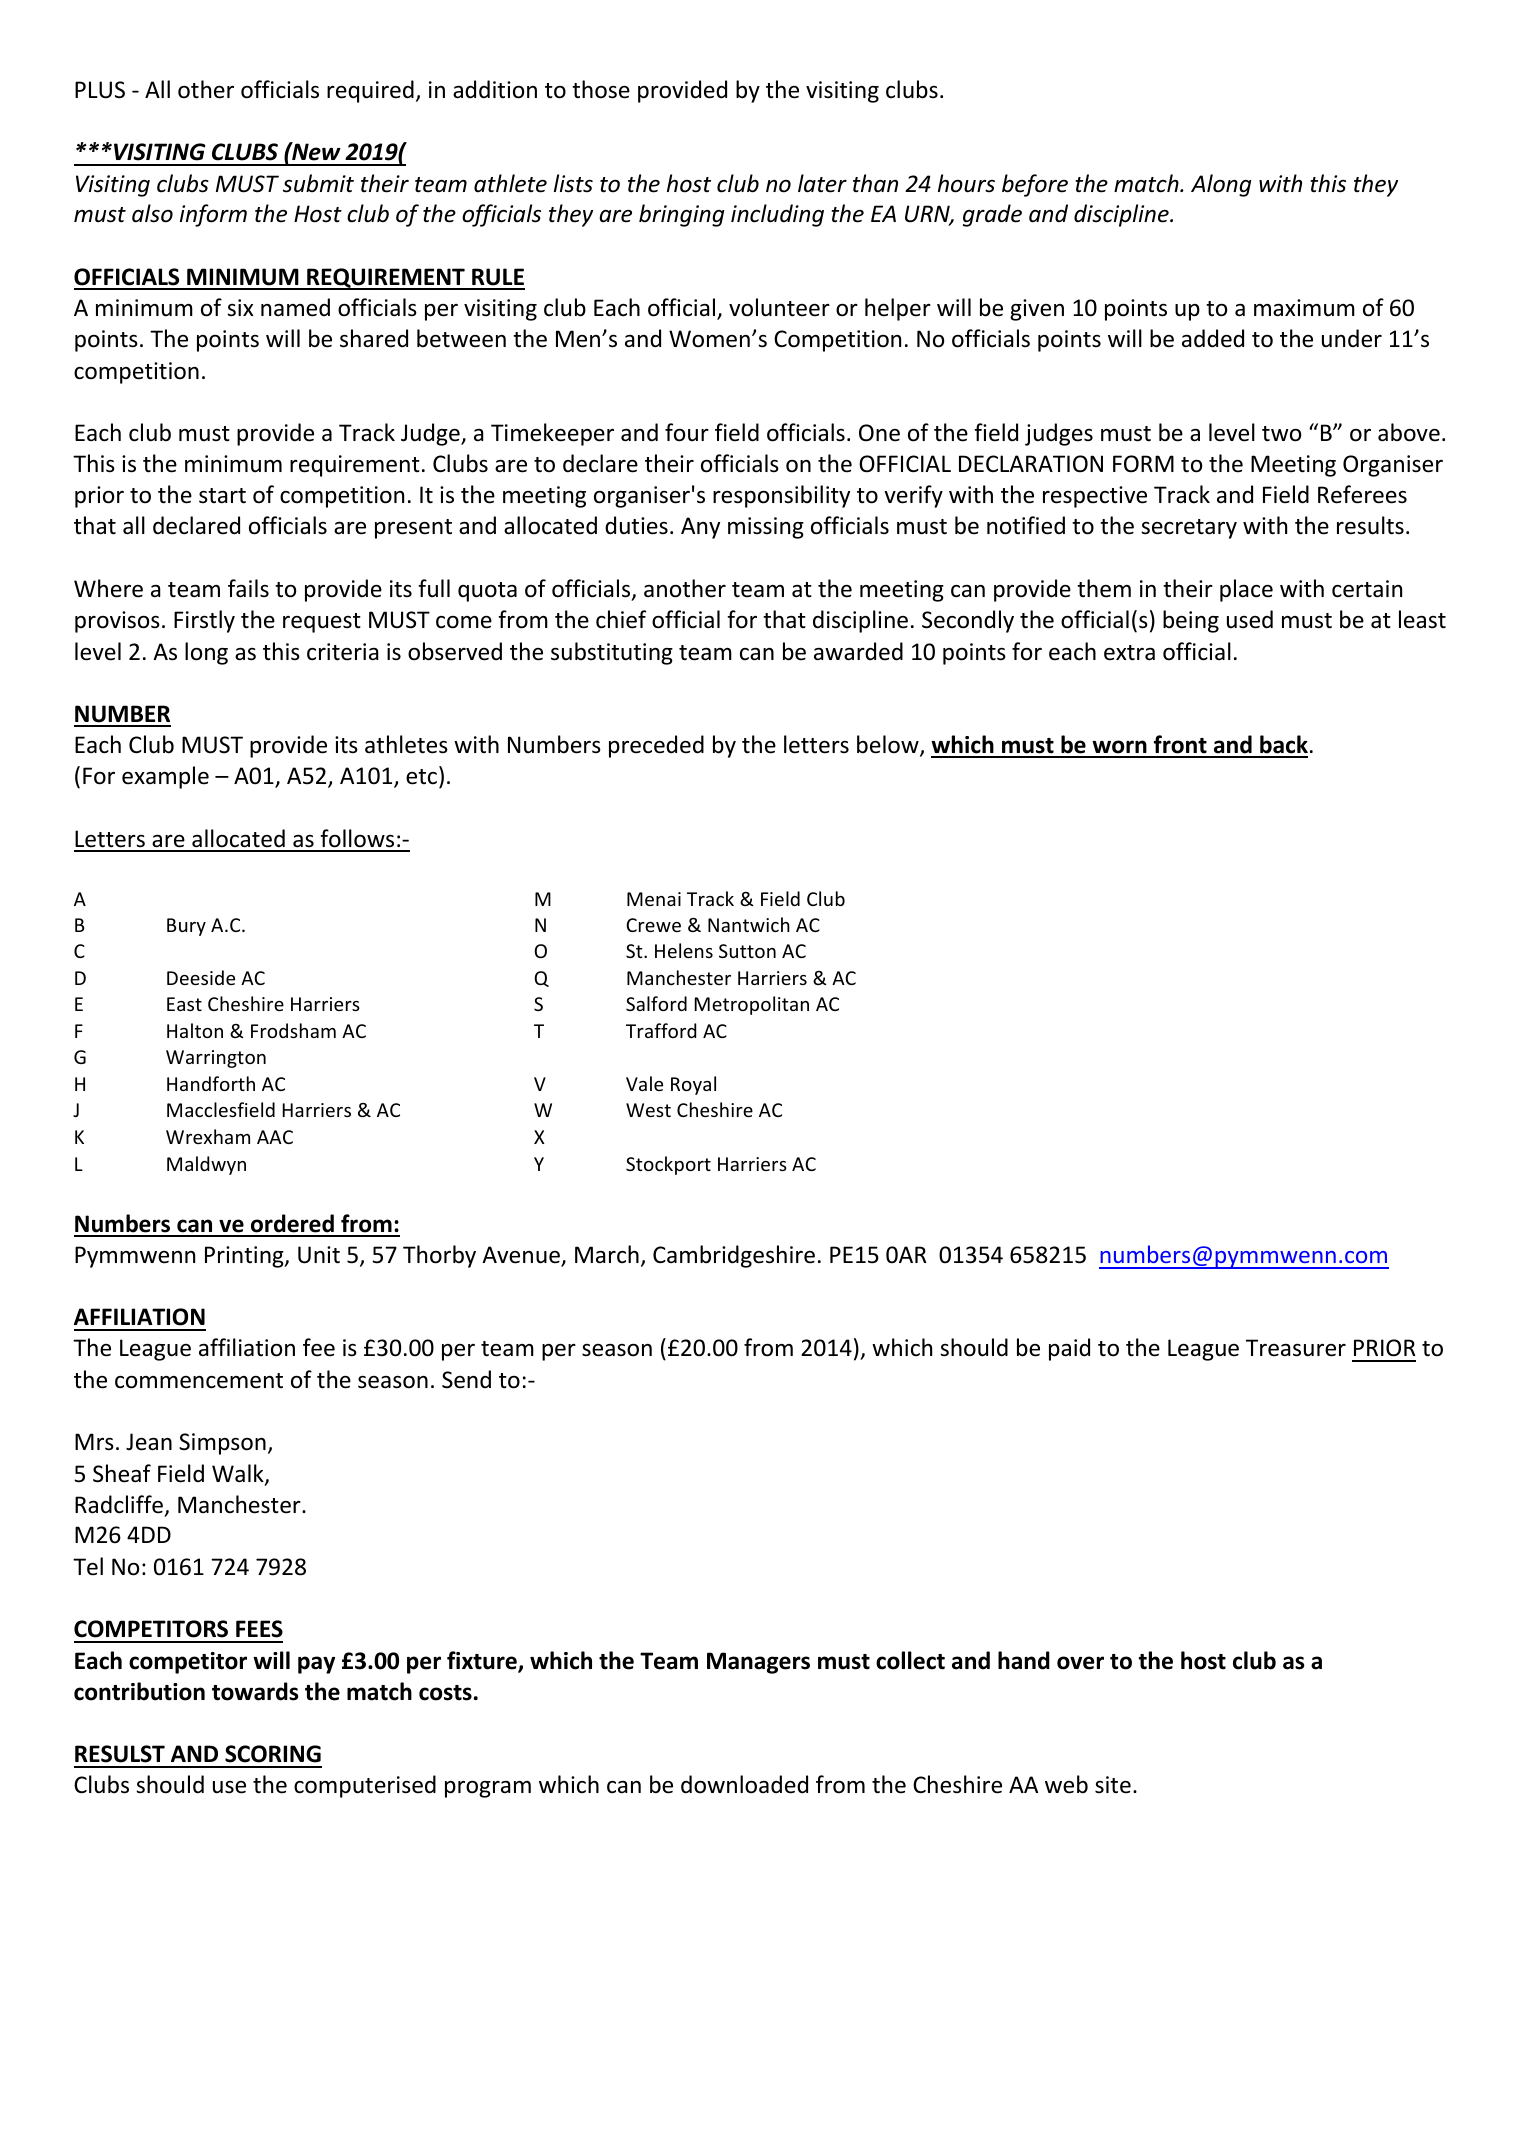  Describe the element at coordinates (318, 183) in the image. I see `submit` at that location.
